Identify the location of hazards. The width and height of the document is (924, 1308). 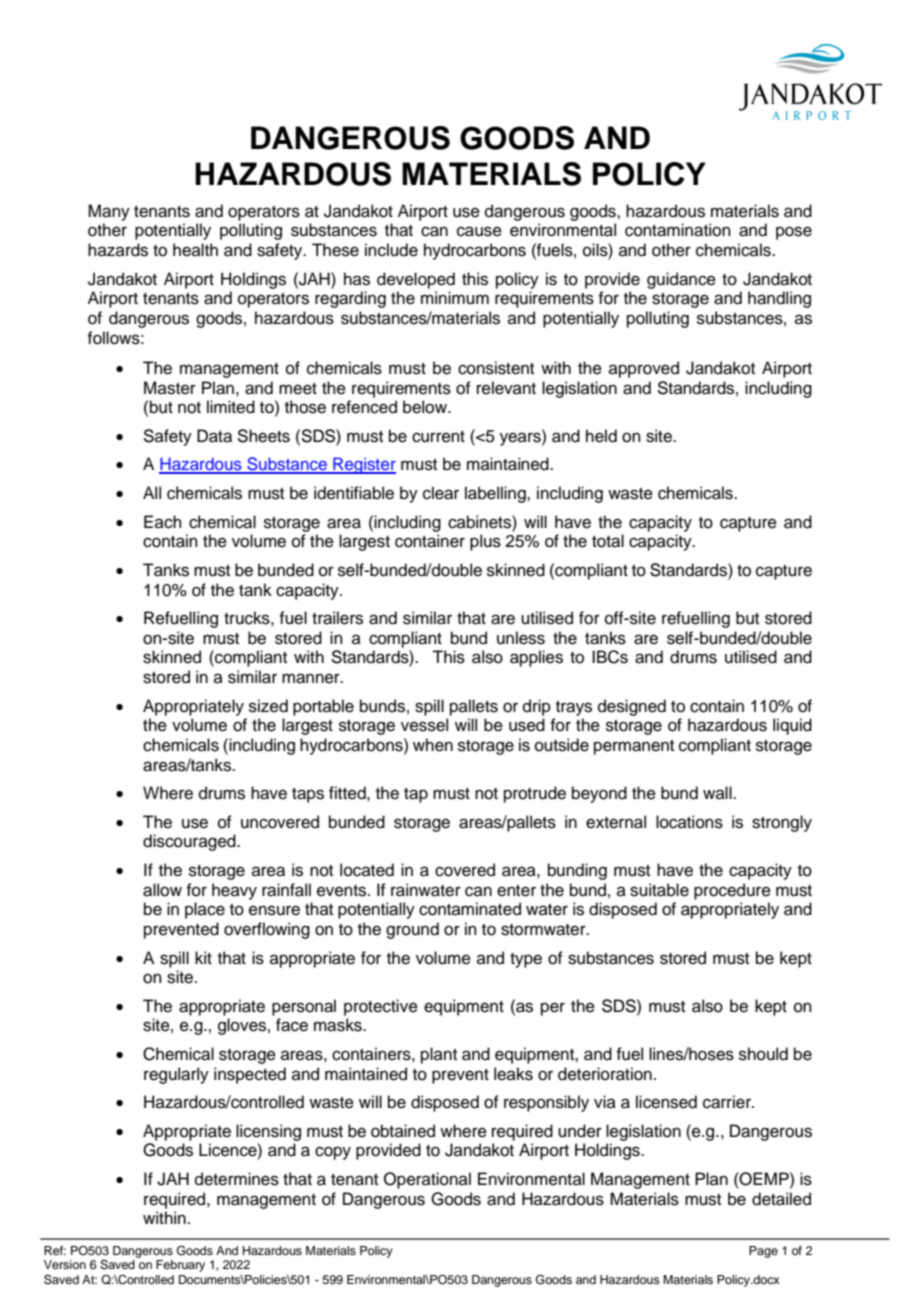
(118, 250).
